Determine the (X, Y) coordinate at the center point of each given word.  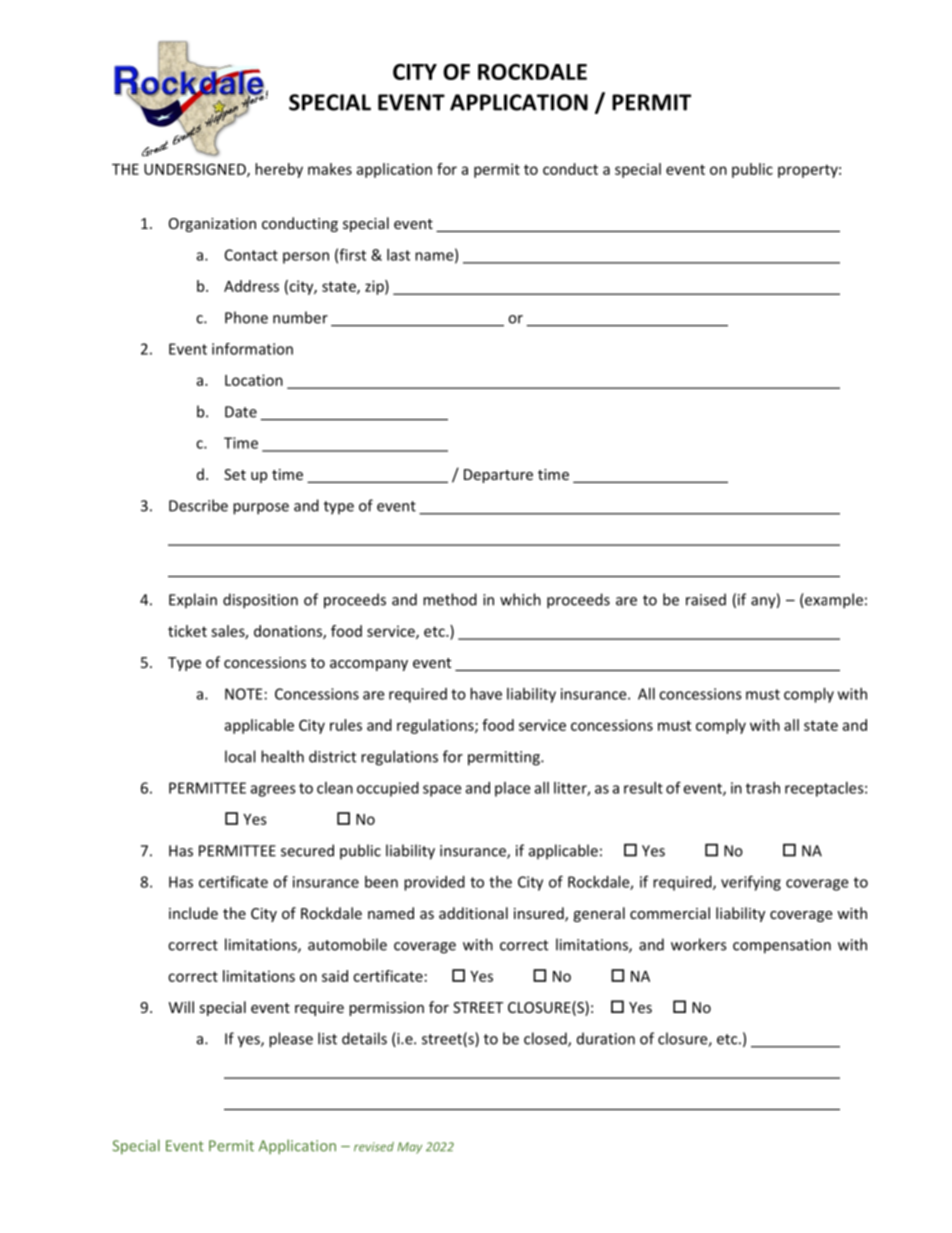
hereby (279, 170)
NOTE (243, 694)
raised (706, 599)
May (409, 1148)
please (291, 1040)
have (486, 694)
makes (330, 169)
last (398, 255)
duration (606, 1038)
